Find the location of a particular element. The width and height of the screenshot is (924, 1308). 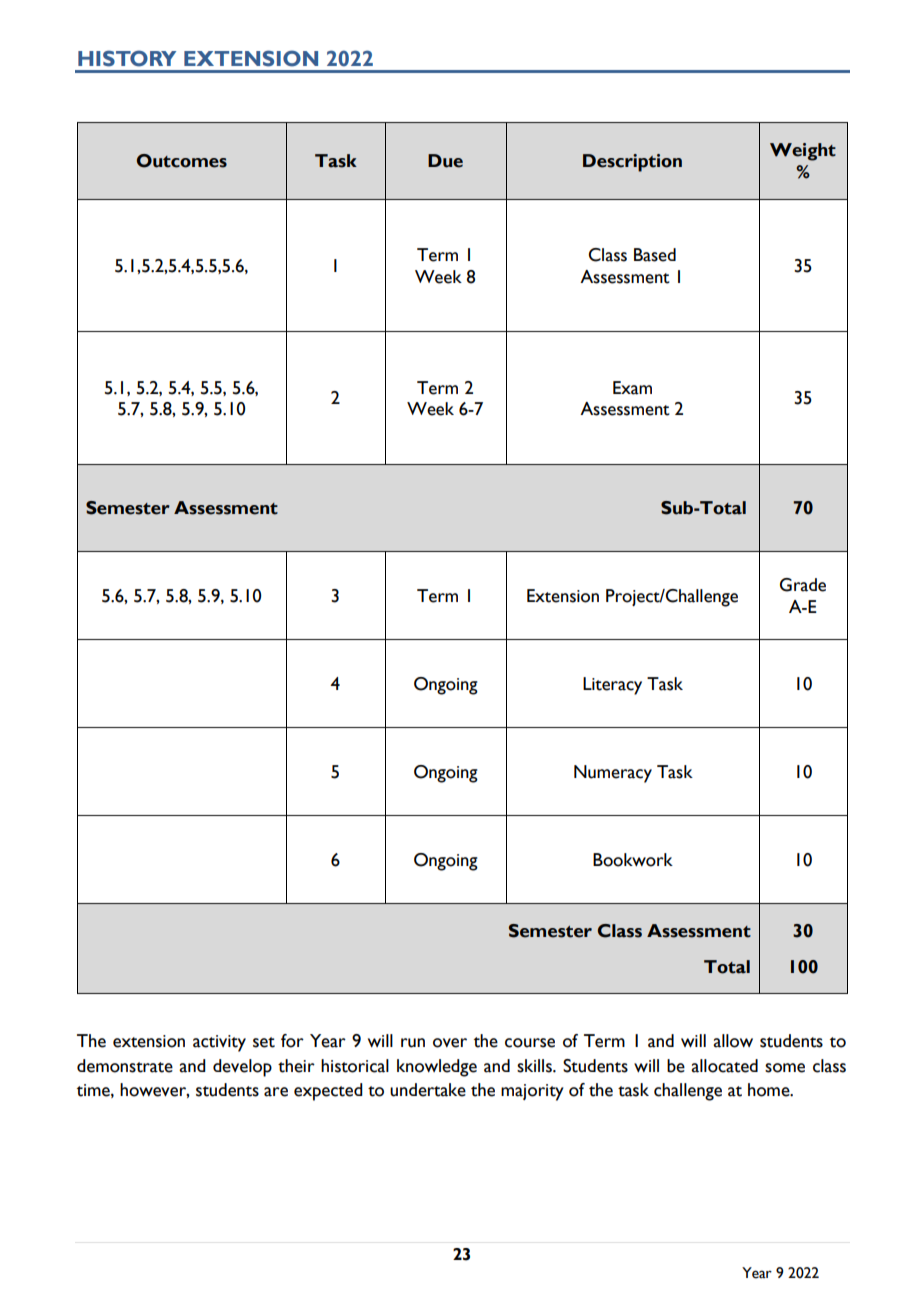

develop is located at coordinates (242, 1068).
